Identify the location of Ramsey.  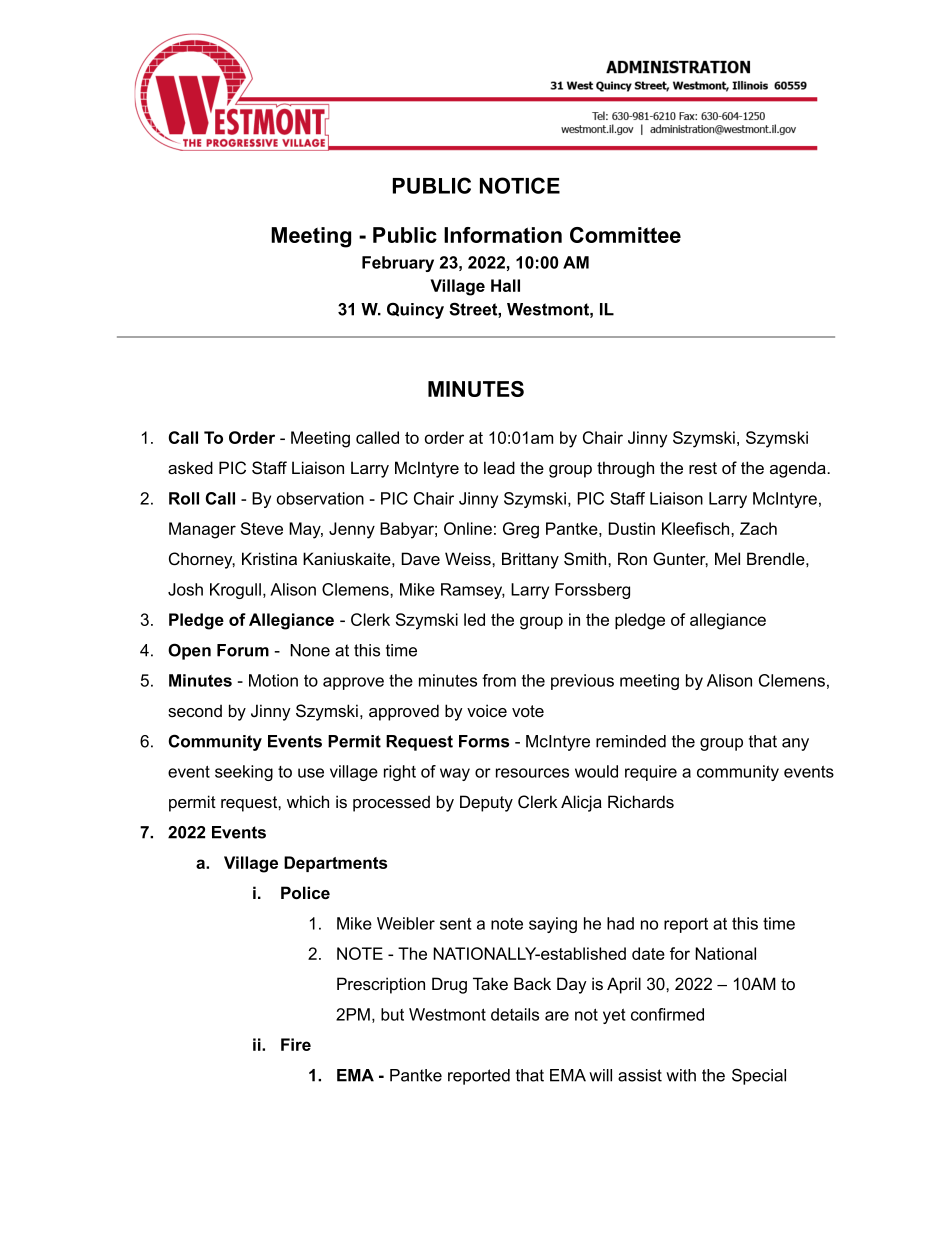
(473, 591).
